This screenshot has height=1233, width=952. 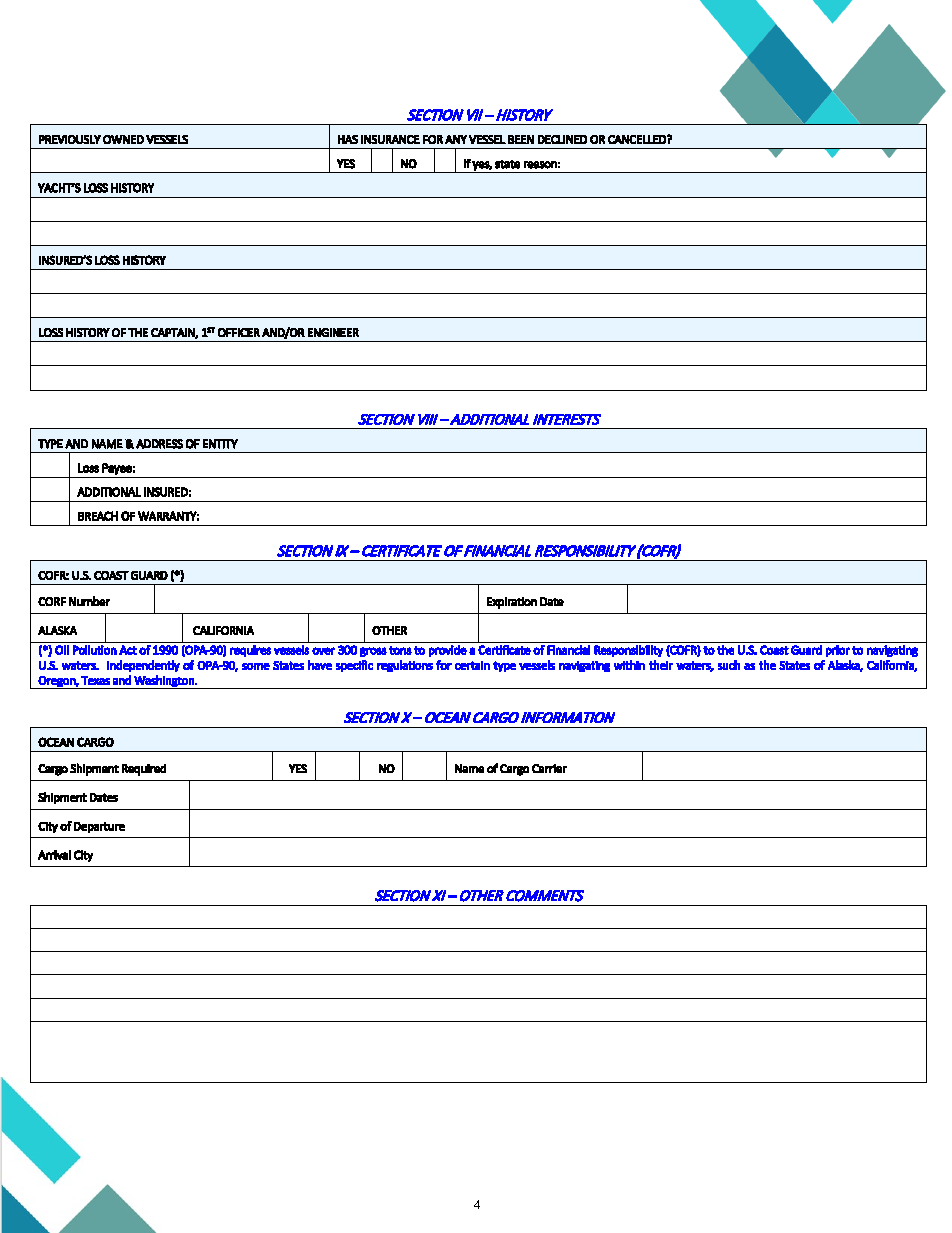 What do you see at coordinates (390, 139) in the screenshot?
I see `INSURANCE` at bounding box center [390, 139].
